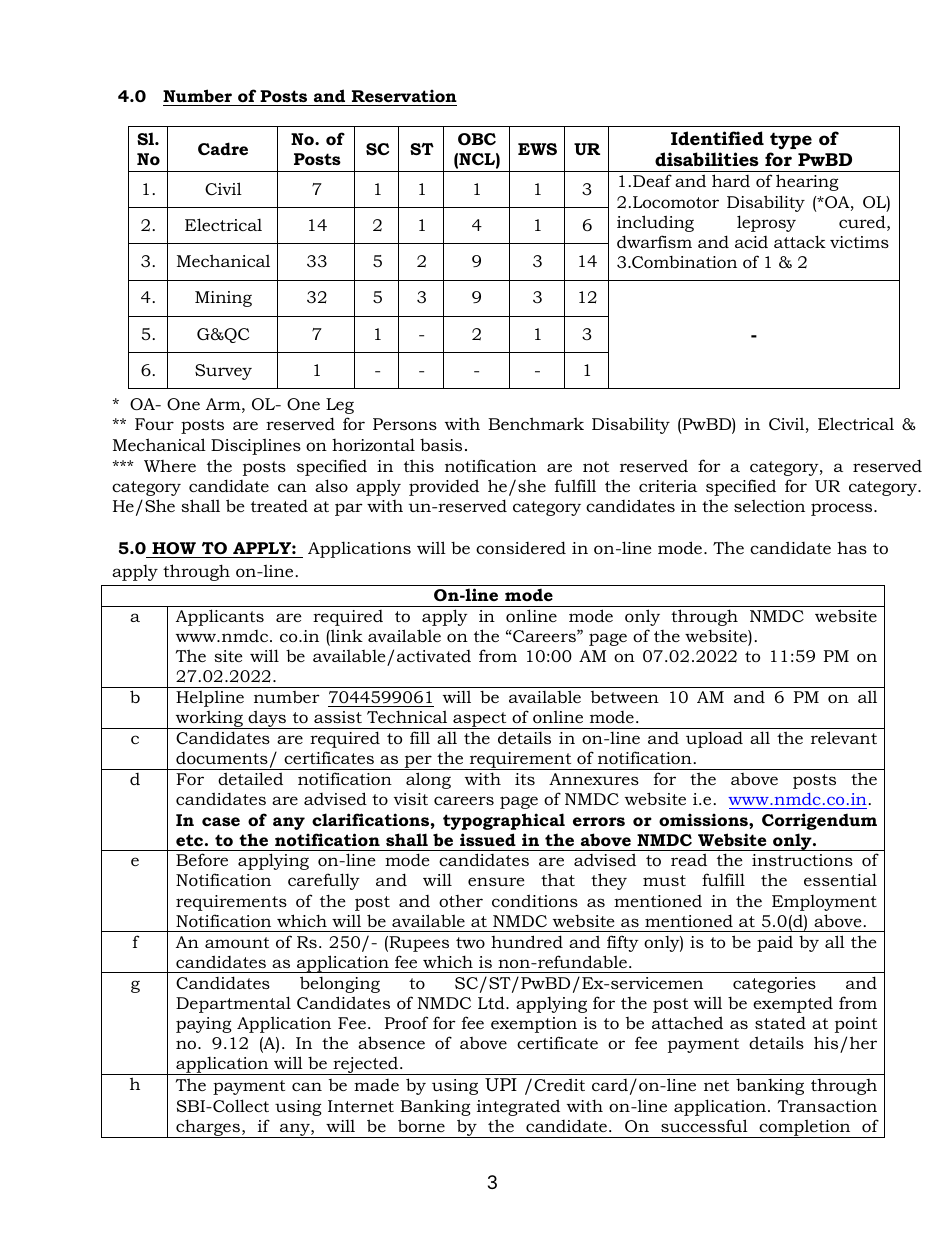  I want to click on type, so click(791, 140).
